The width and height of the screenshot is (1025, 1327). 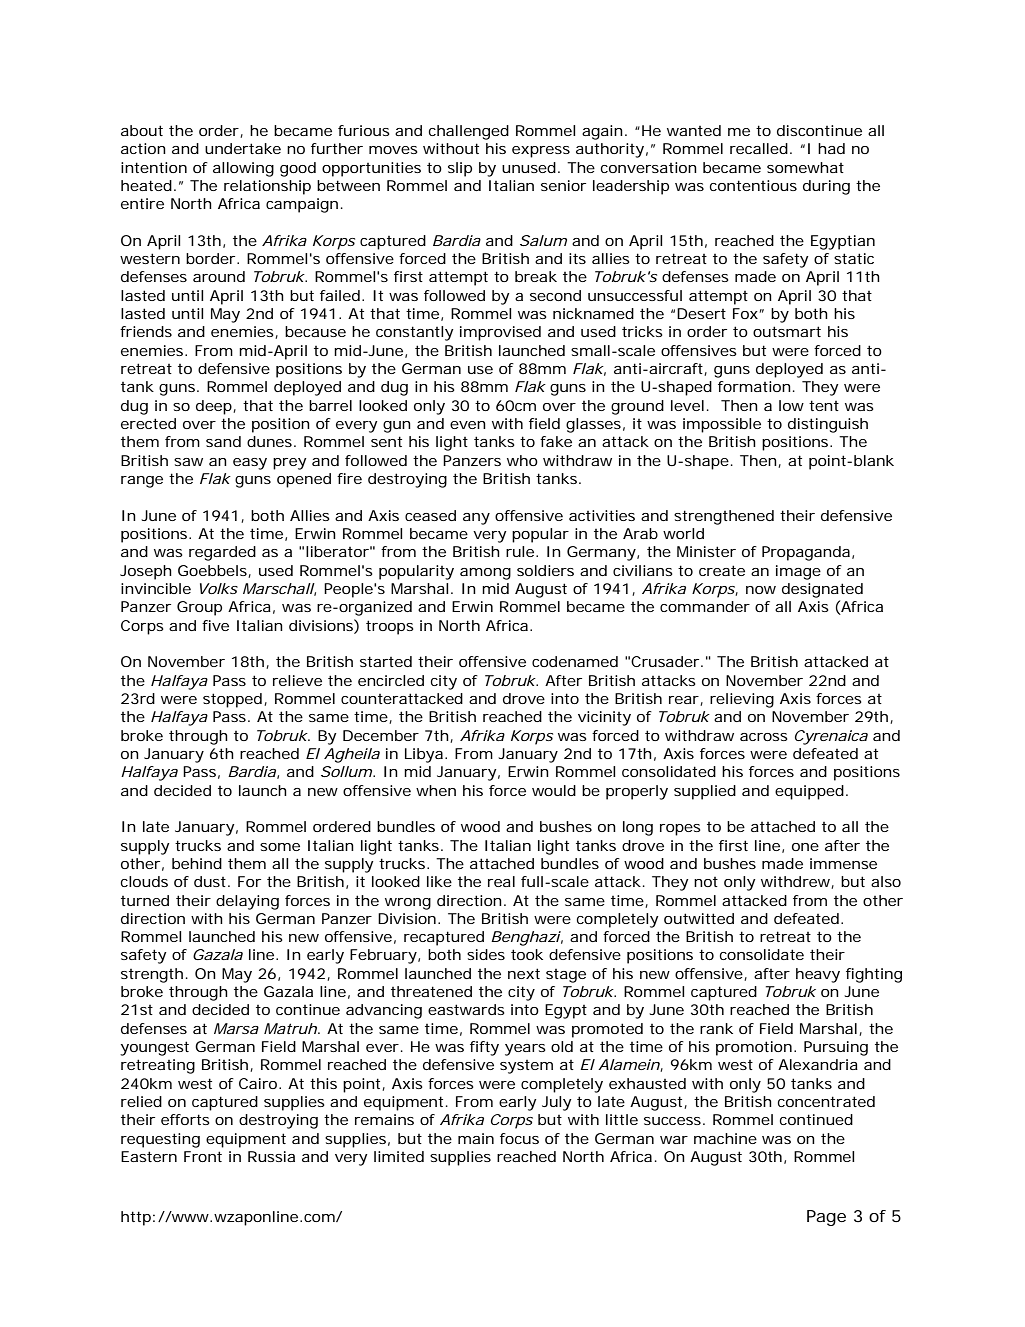 I want to click on focus, so click(x=519, y=1138).
